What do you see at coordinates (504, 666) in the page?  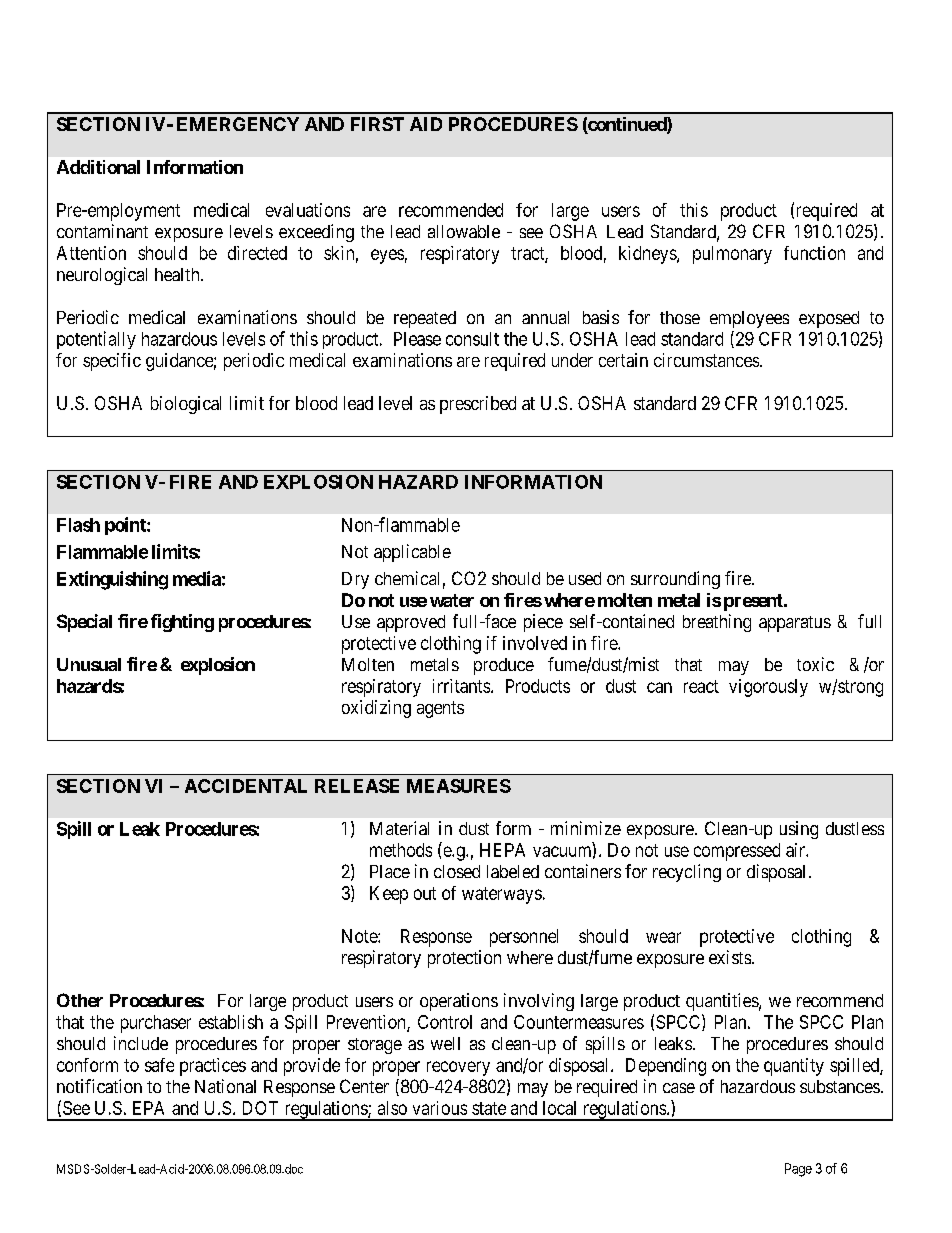 I see `produce` at bounding box center [504, 666].
